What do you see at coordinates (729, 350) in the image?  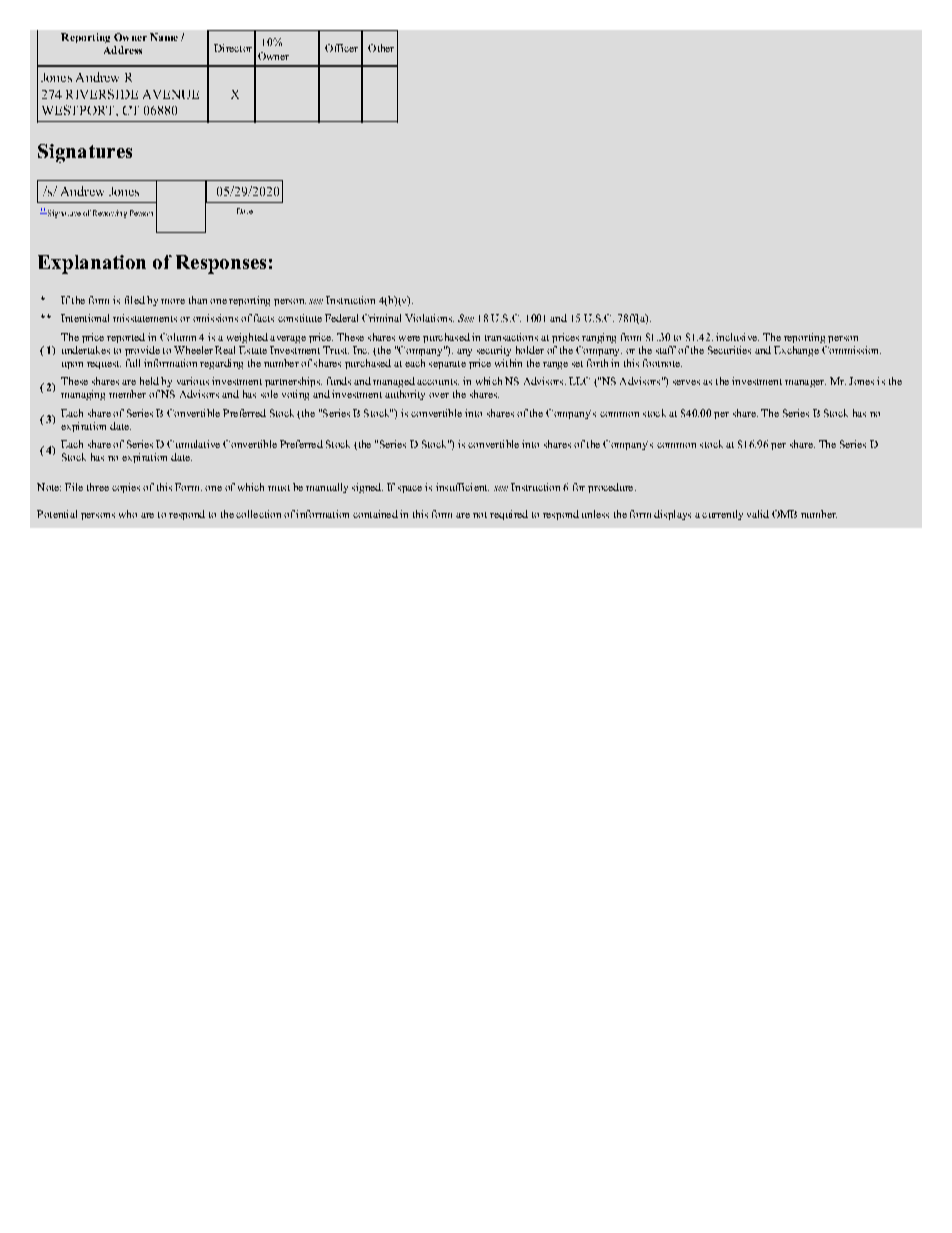 I see `Securities` at bounding box center [729, 350].
